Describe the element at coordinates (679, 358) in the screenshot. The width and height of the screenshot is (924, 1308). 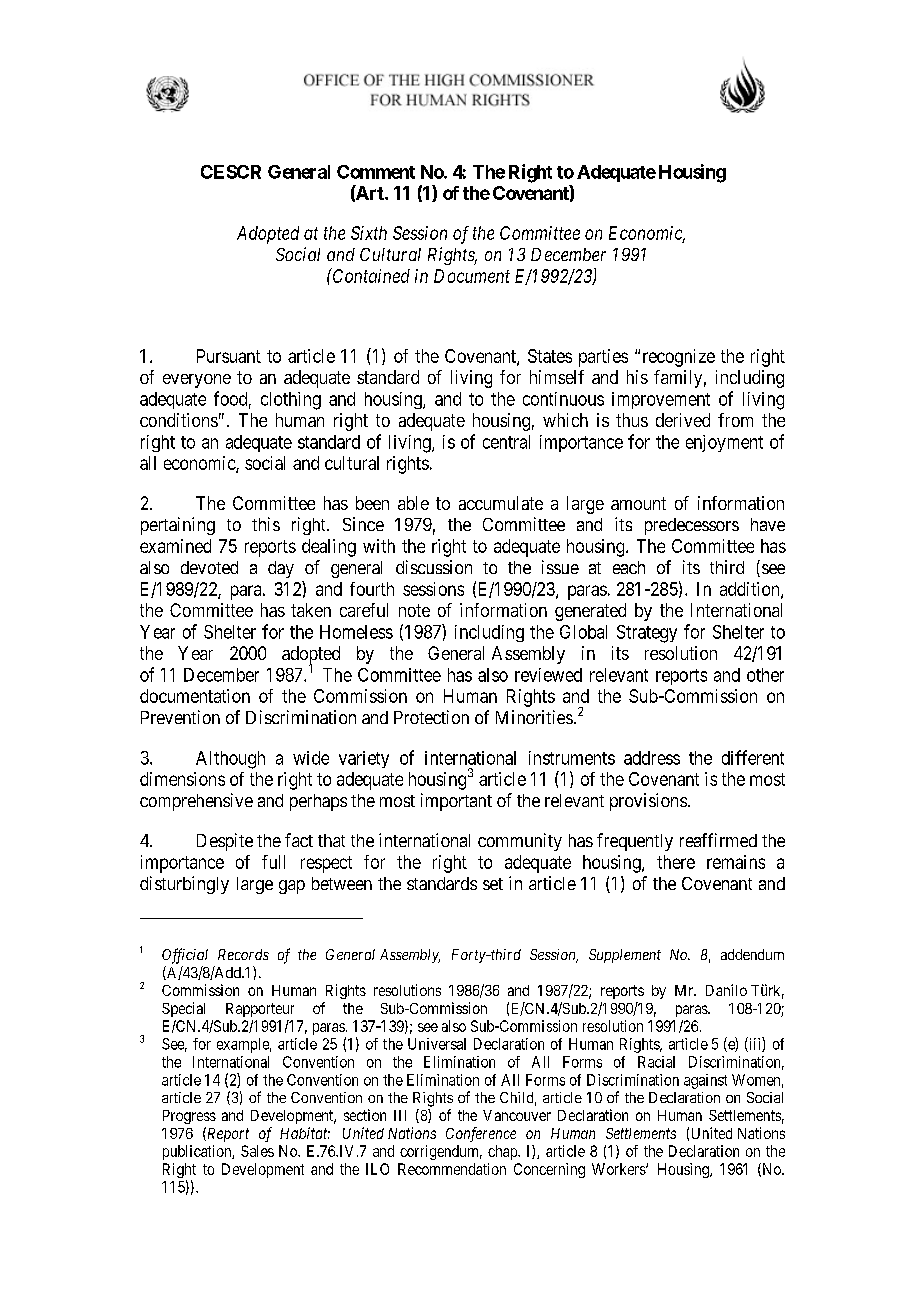
I see `recognize` at that location.
